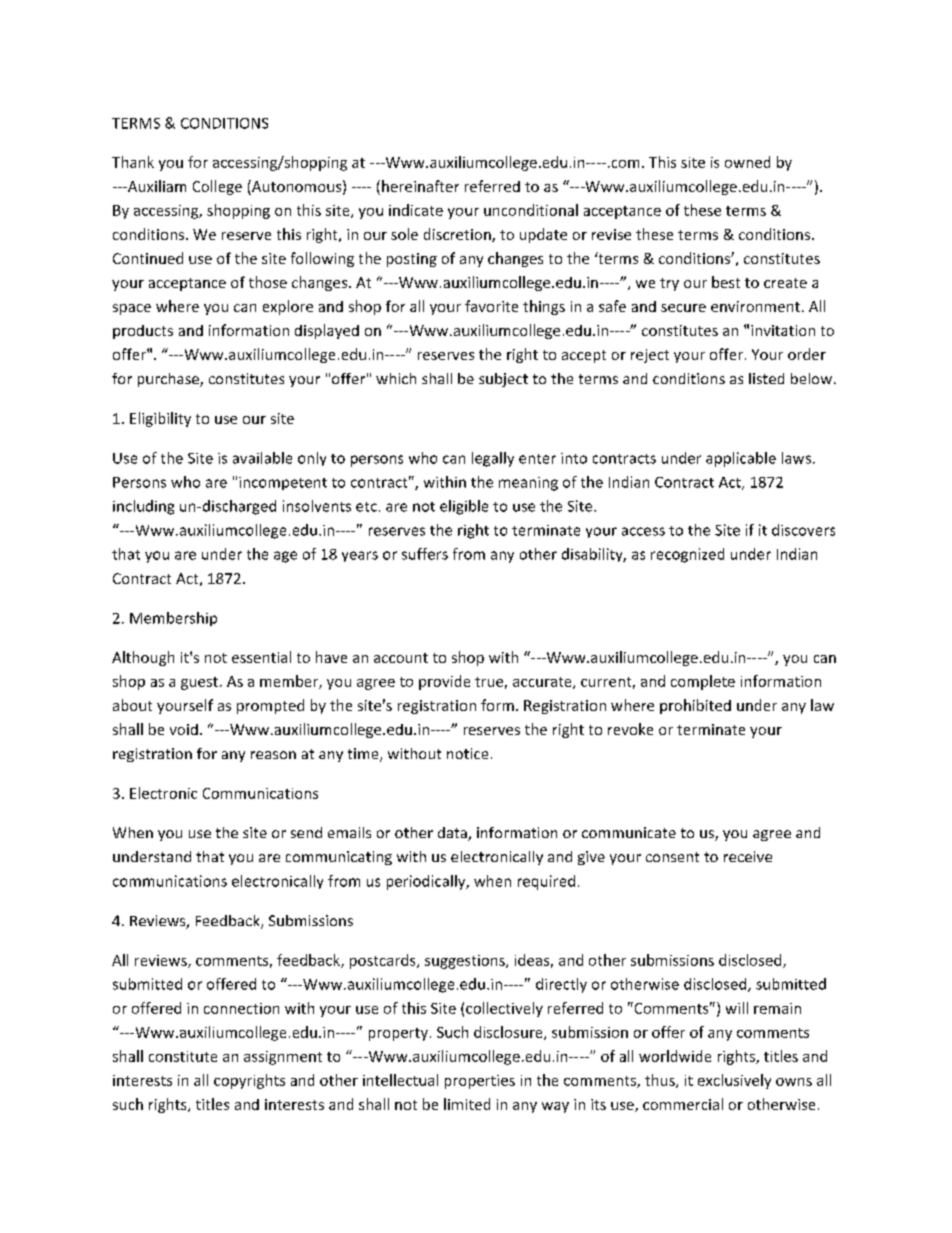 This screenshot has width=952, height=1233. I want to click on assignment, so click(283, 1058).
